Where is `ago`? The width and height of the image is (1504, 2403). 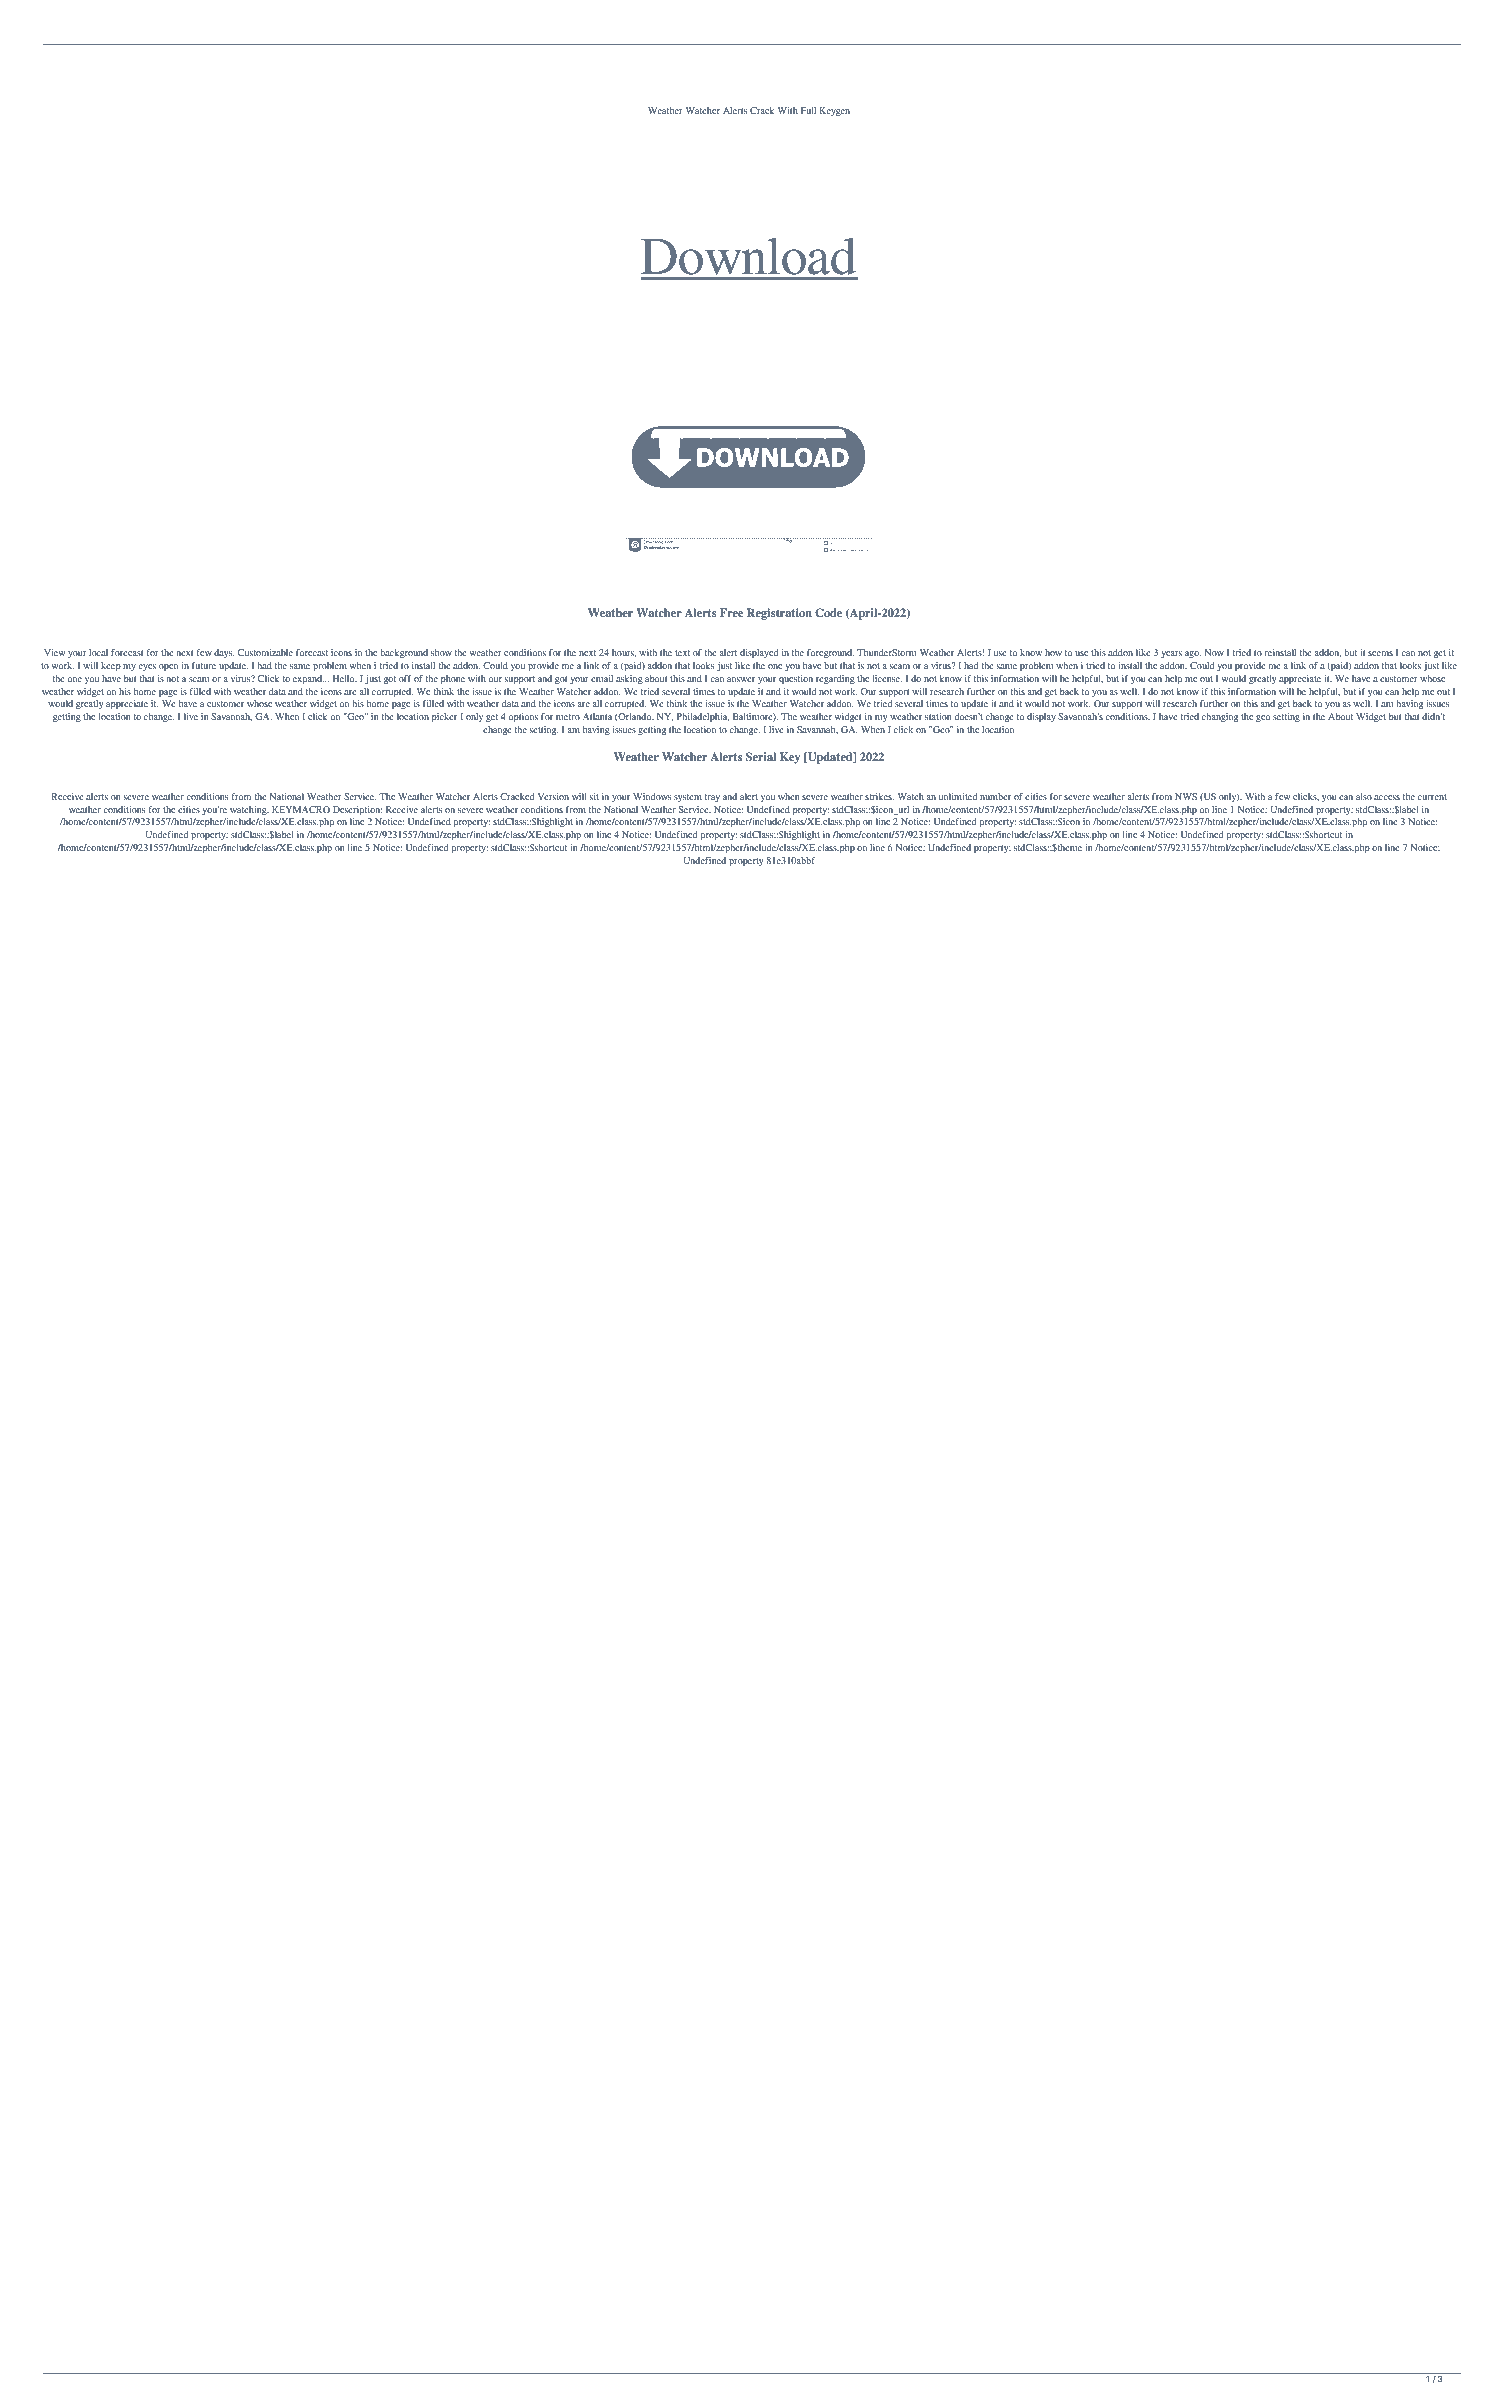 ago is located at coordinates (1193, 655).
